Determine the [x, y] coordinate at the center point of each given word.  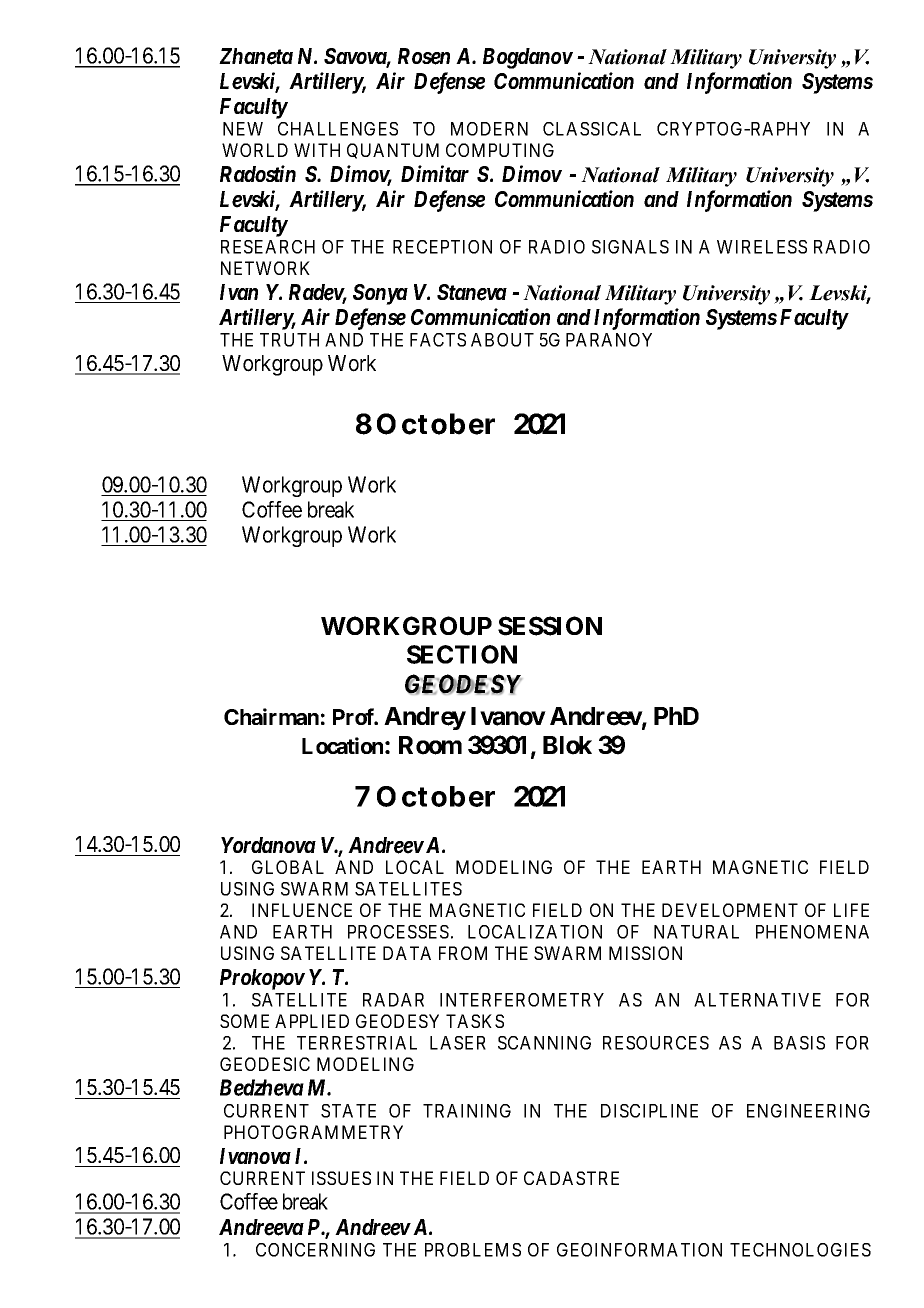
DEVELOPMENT [730, 910]
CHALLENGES [338, 129]
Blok [567, 745]
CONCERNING [315, 1250]
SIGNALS [630, 247]
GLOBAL [288, 867]
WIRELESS [762, 247]
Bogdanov [528, 58]
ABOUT [502, 340]
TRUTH [289, 340]
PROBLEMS [473, 1250]
